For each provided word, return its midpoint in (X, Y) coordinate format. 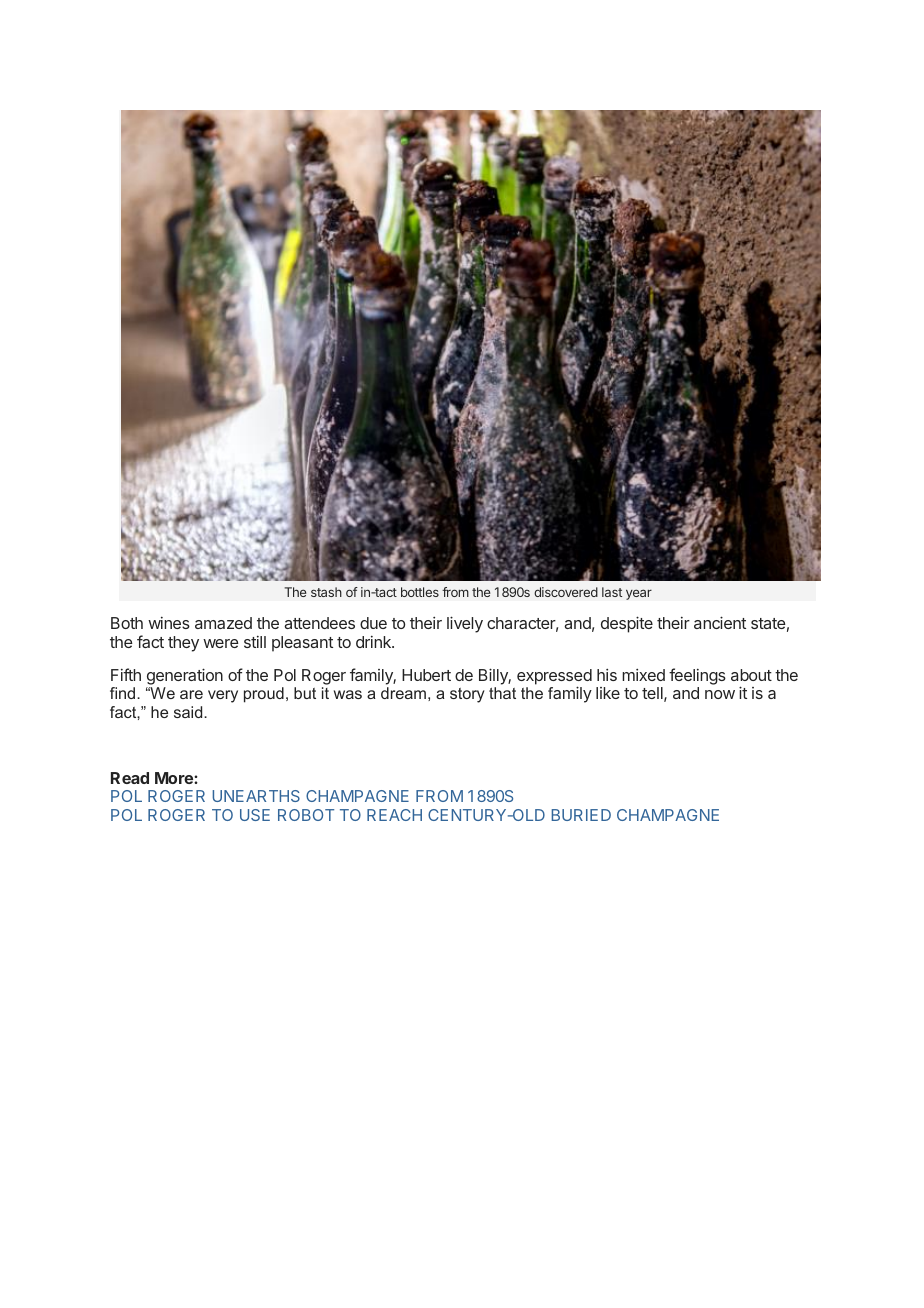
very (223, 696)
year (639, 594)
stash (326, 592)
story (467, 695)
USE (255, 815)
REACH (394, 815)
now (720, 694)
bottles (420, 592)
